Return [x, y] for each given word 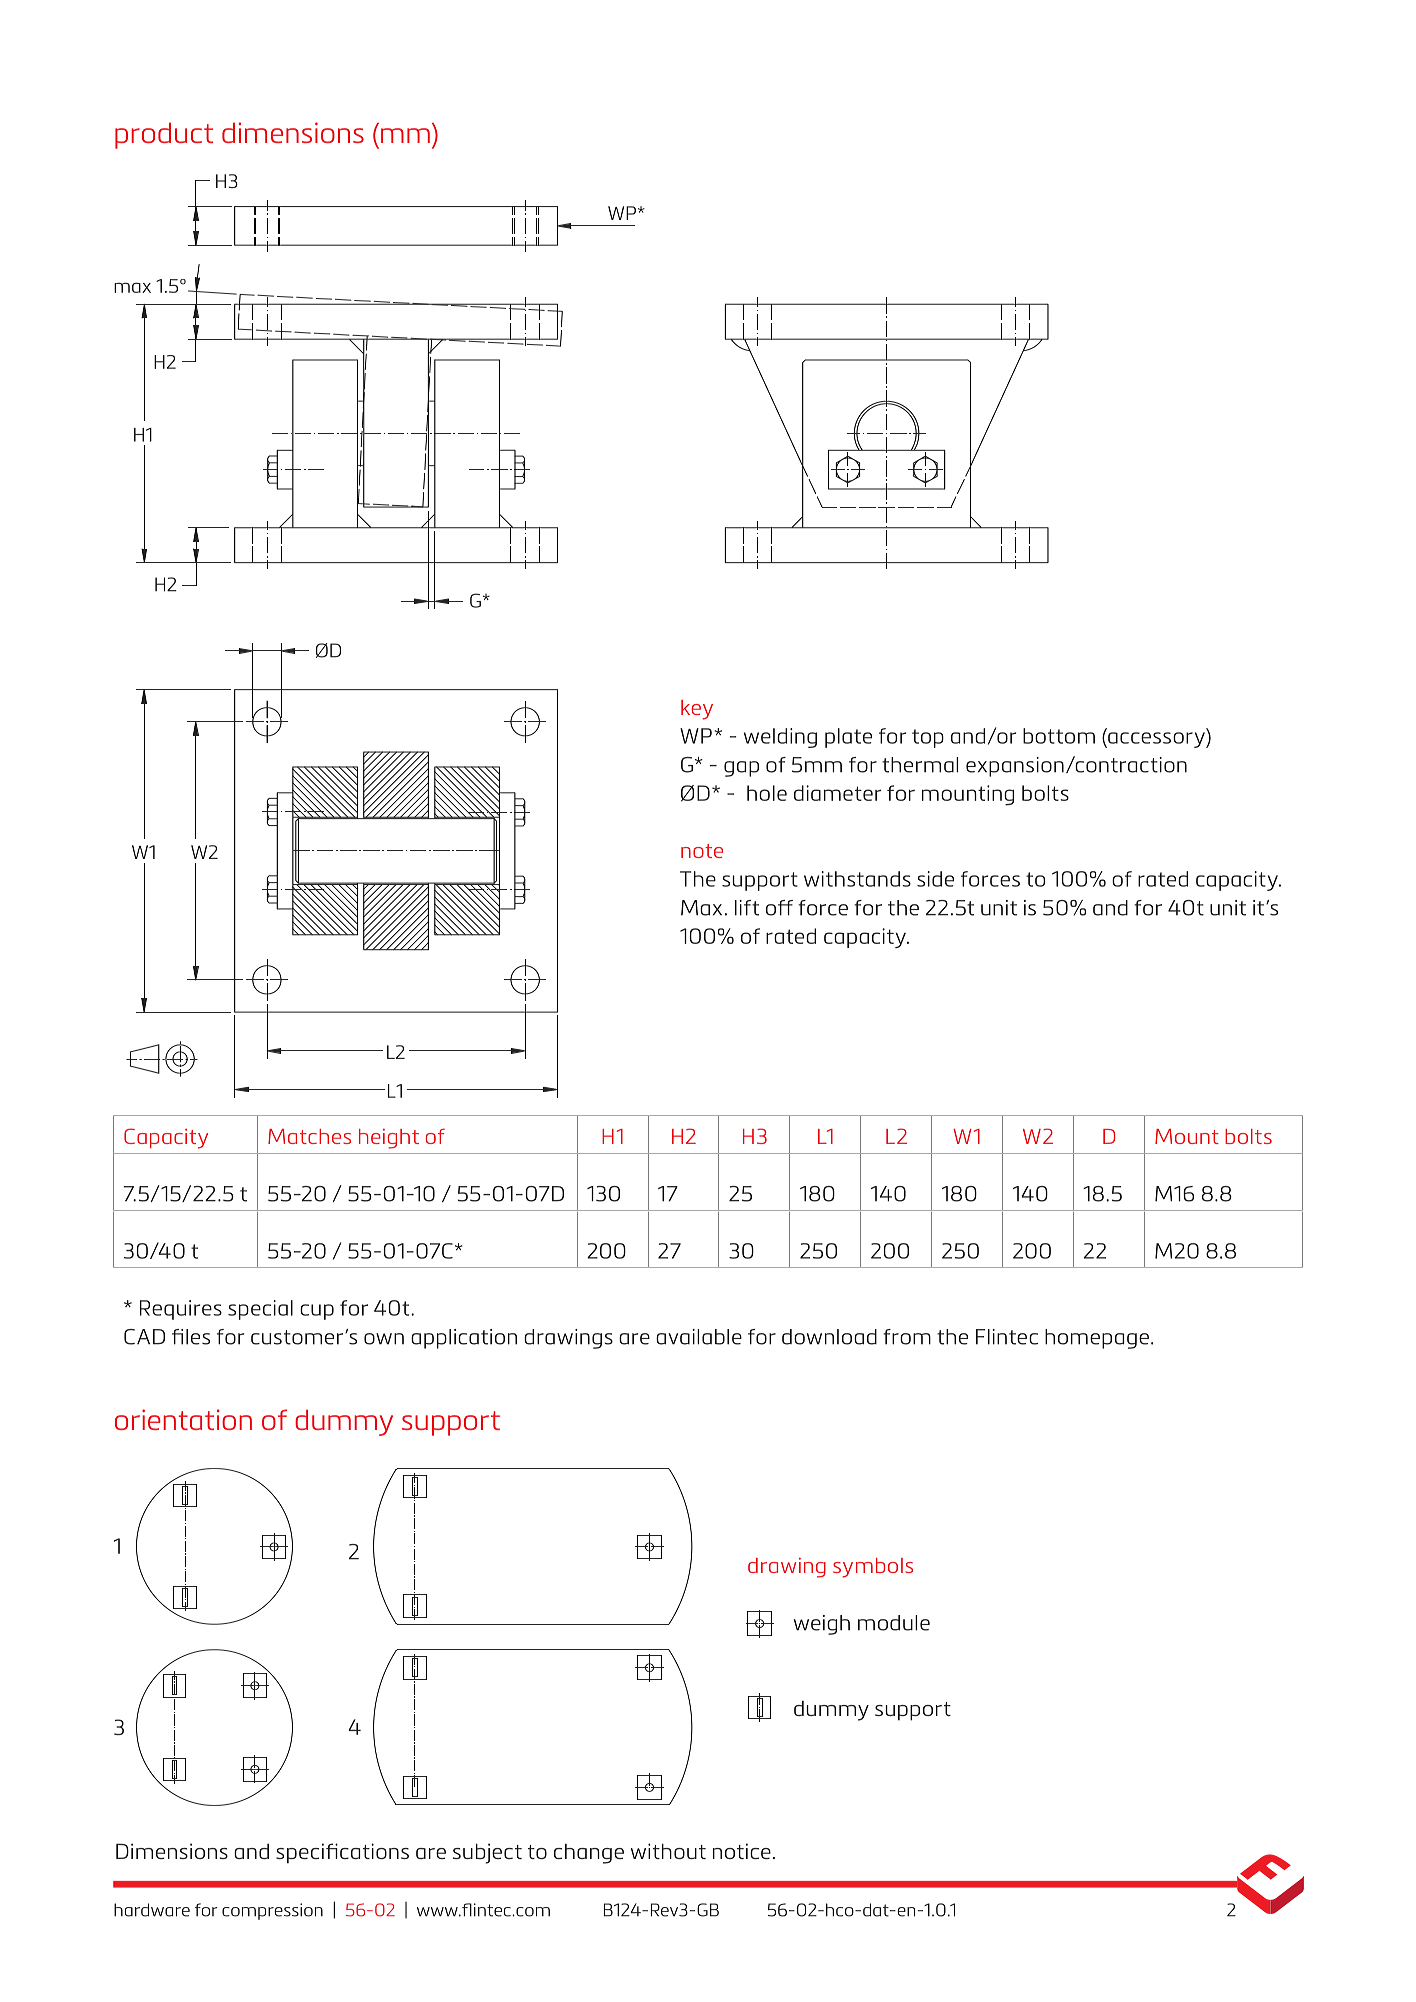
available [699, 1337]
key [697, 710]
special [260, 1310]
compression [272, 1911]
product [164, 136]
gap [741, 769]
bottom [1059, 736]
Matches [309, 1136]
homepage [1097, 1339]
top [928, 738]
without [668, 1851]
